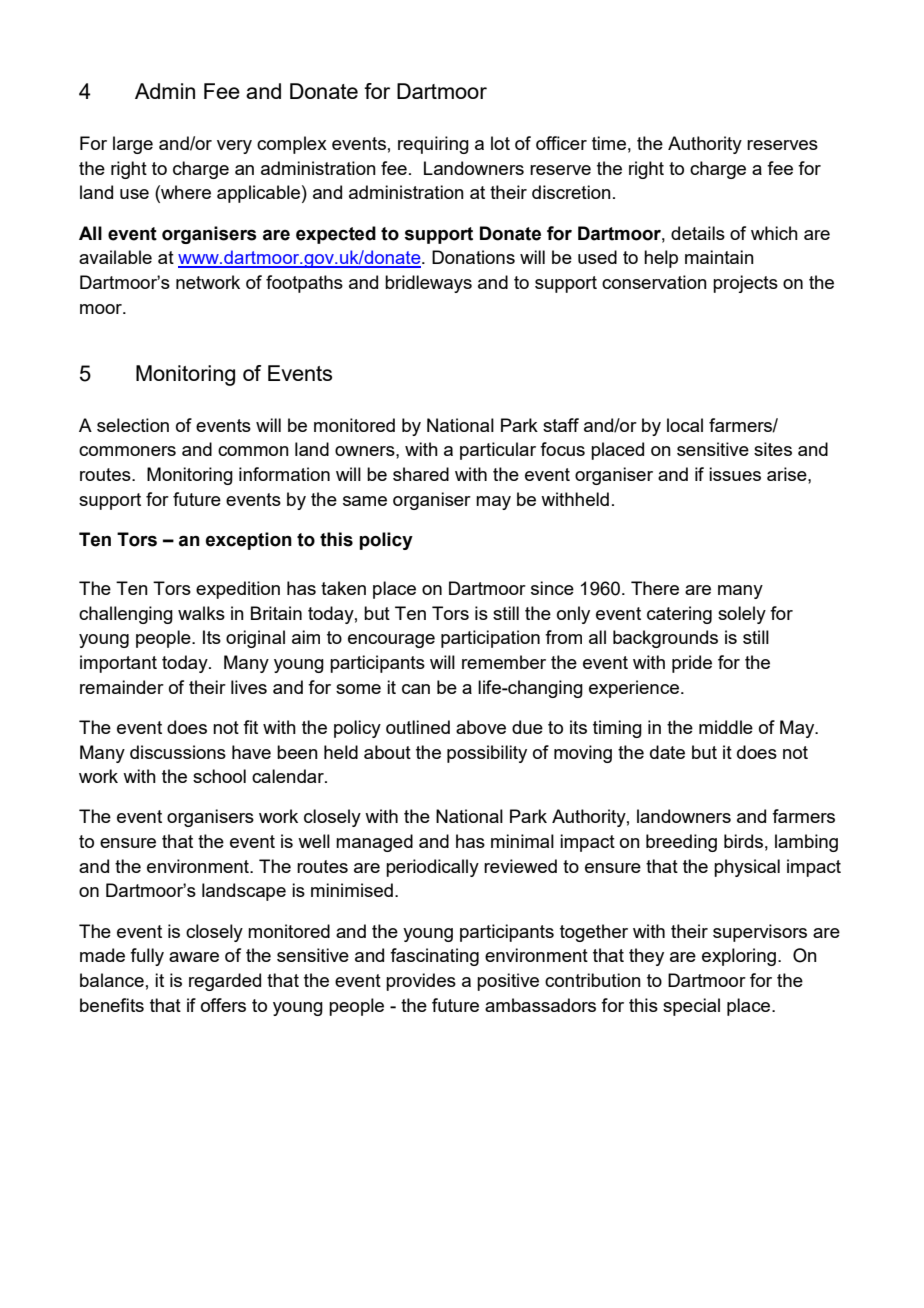 The image size is (924, 1308). I want to click on outlined, so click(418, 727).
